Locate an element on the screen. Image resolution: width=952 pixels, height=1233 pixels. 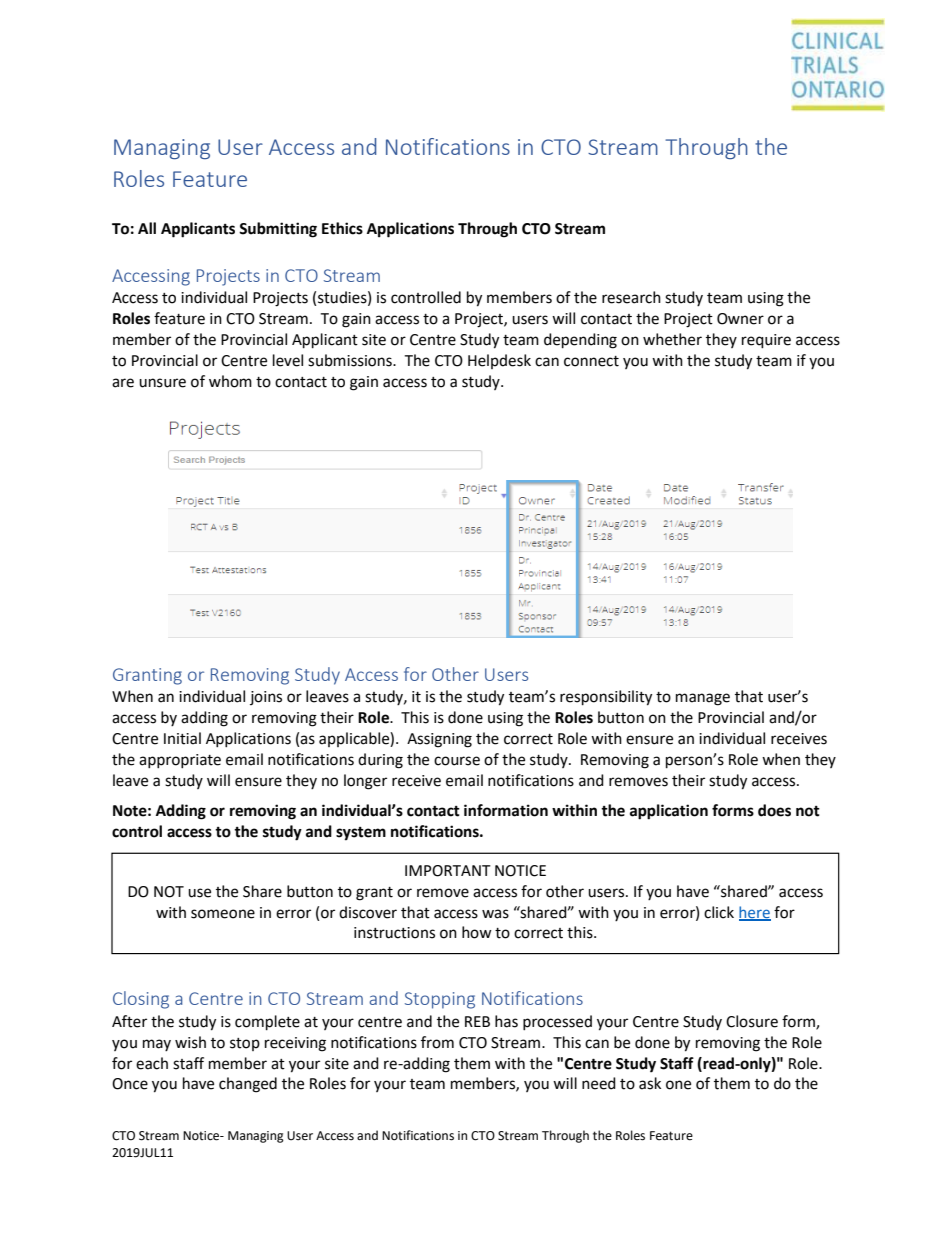
manage is located at coordinates (703, 699).
